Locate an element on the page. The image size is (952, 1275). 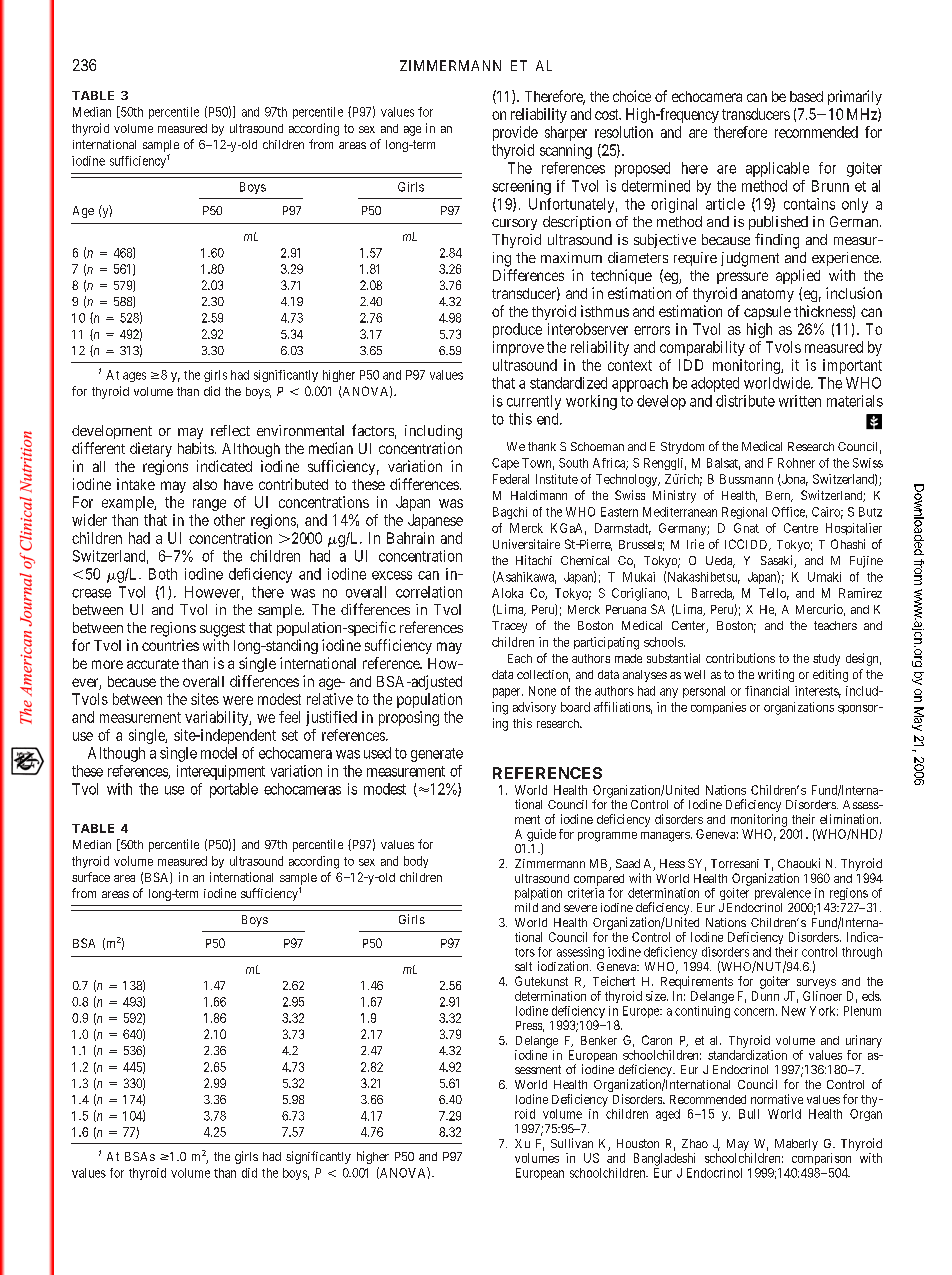
contributions is located at coordinates (740, 658).
